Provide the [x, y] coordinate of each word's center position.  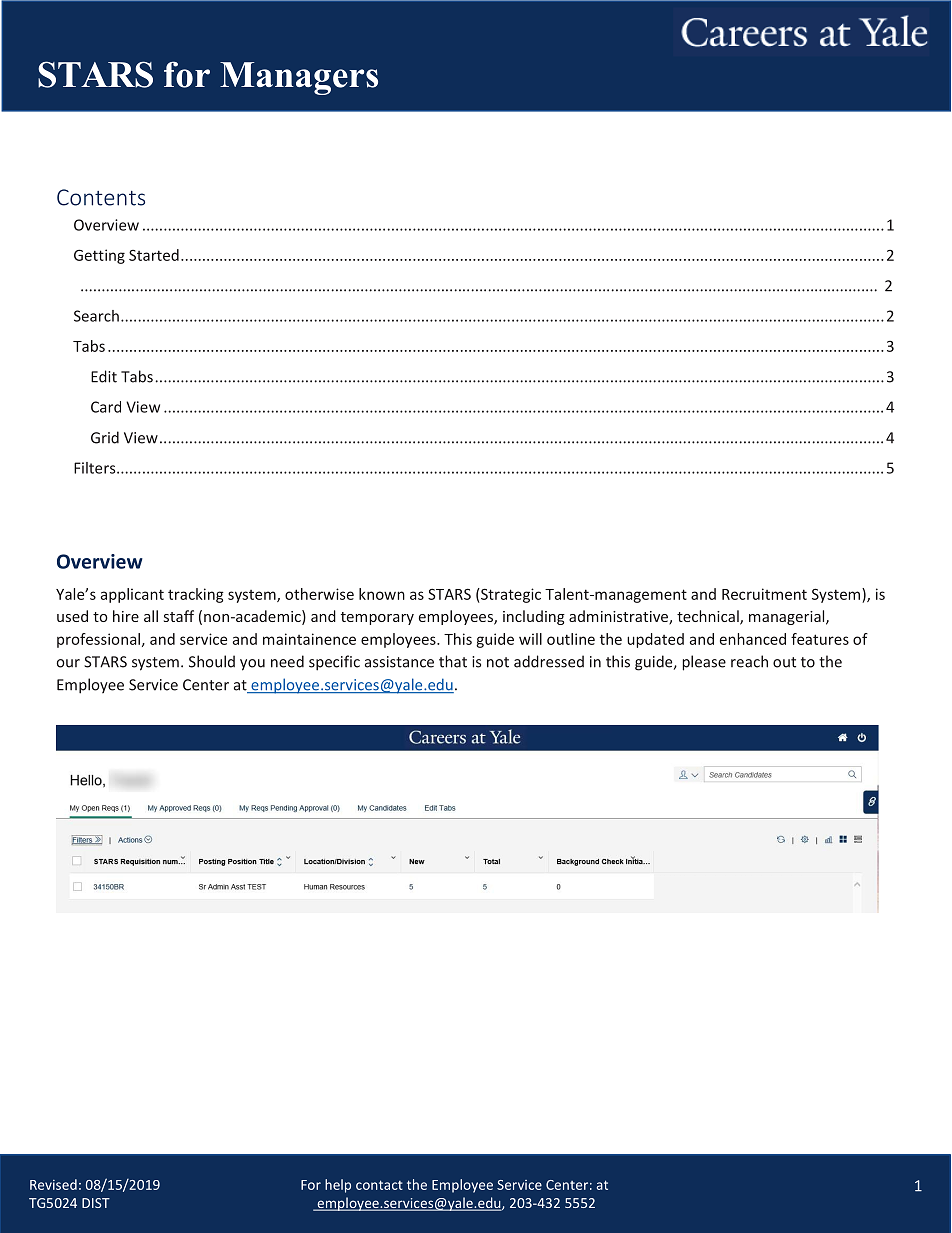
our [68, 663]
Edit [104, 376]
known [382, 594]
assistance [399, 662]
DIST [96, 1203]
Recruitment [764, 594]
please [704, 663]
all [151, 616]
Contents [101, 197]
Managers [299, 78]
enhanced [753, 639]
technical [709, 617]
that [453, 661]
